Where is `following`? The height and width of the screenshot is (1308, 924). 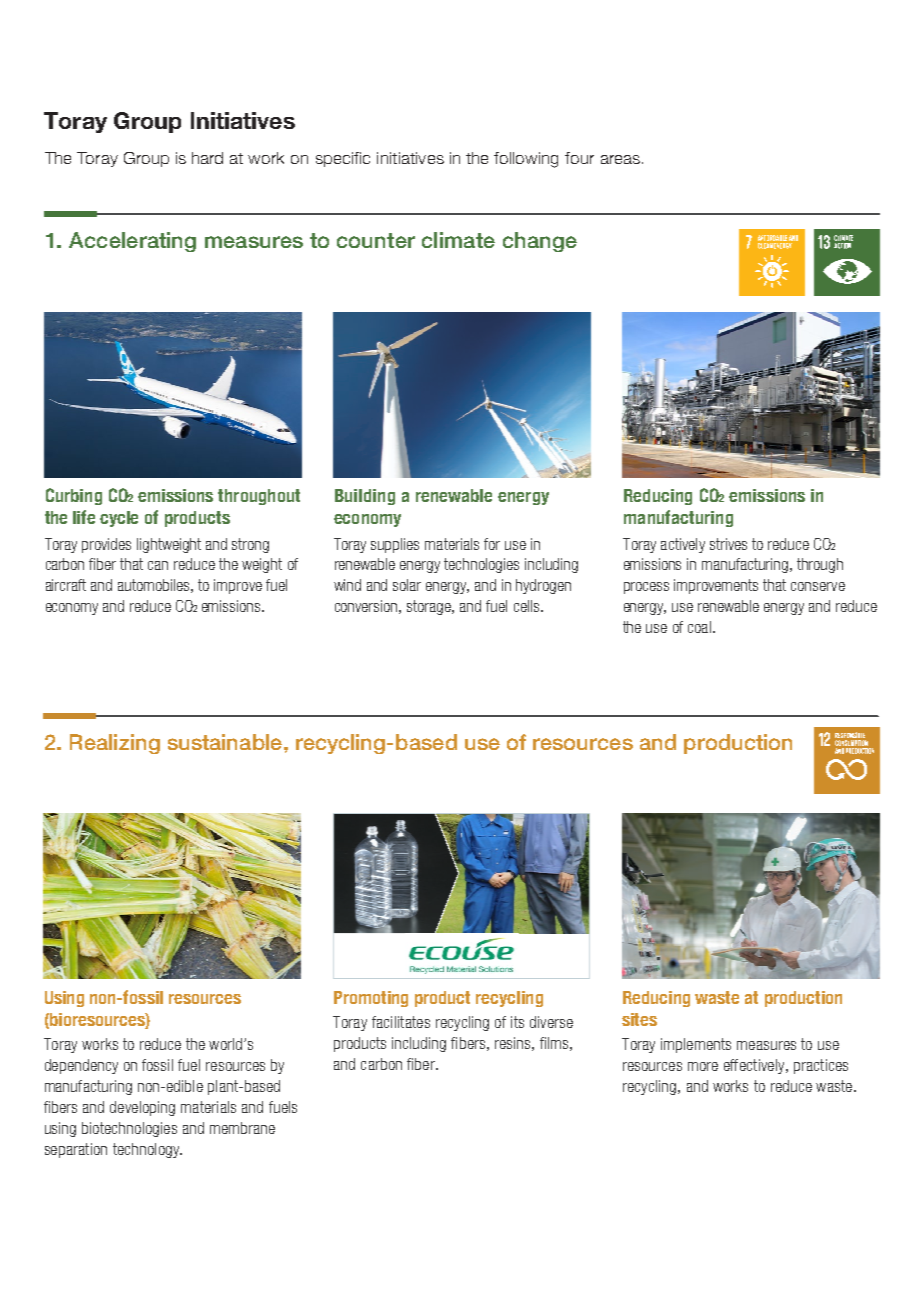
following is located at coordinates (526, 160).
